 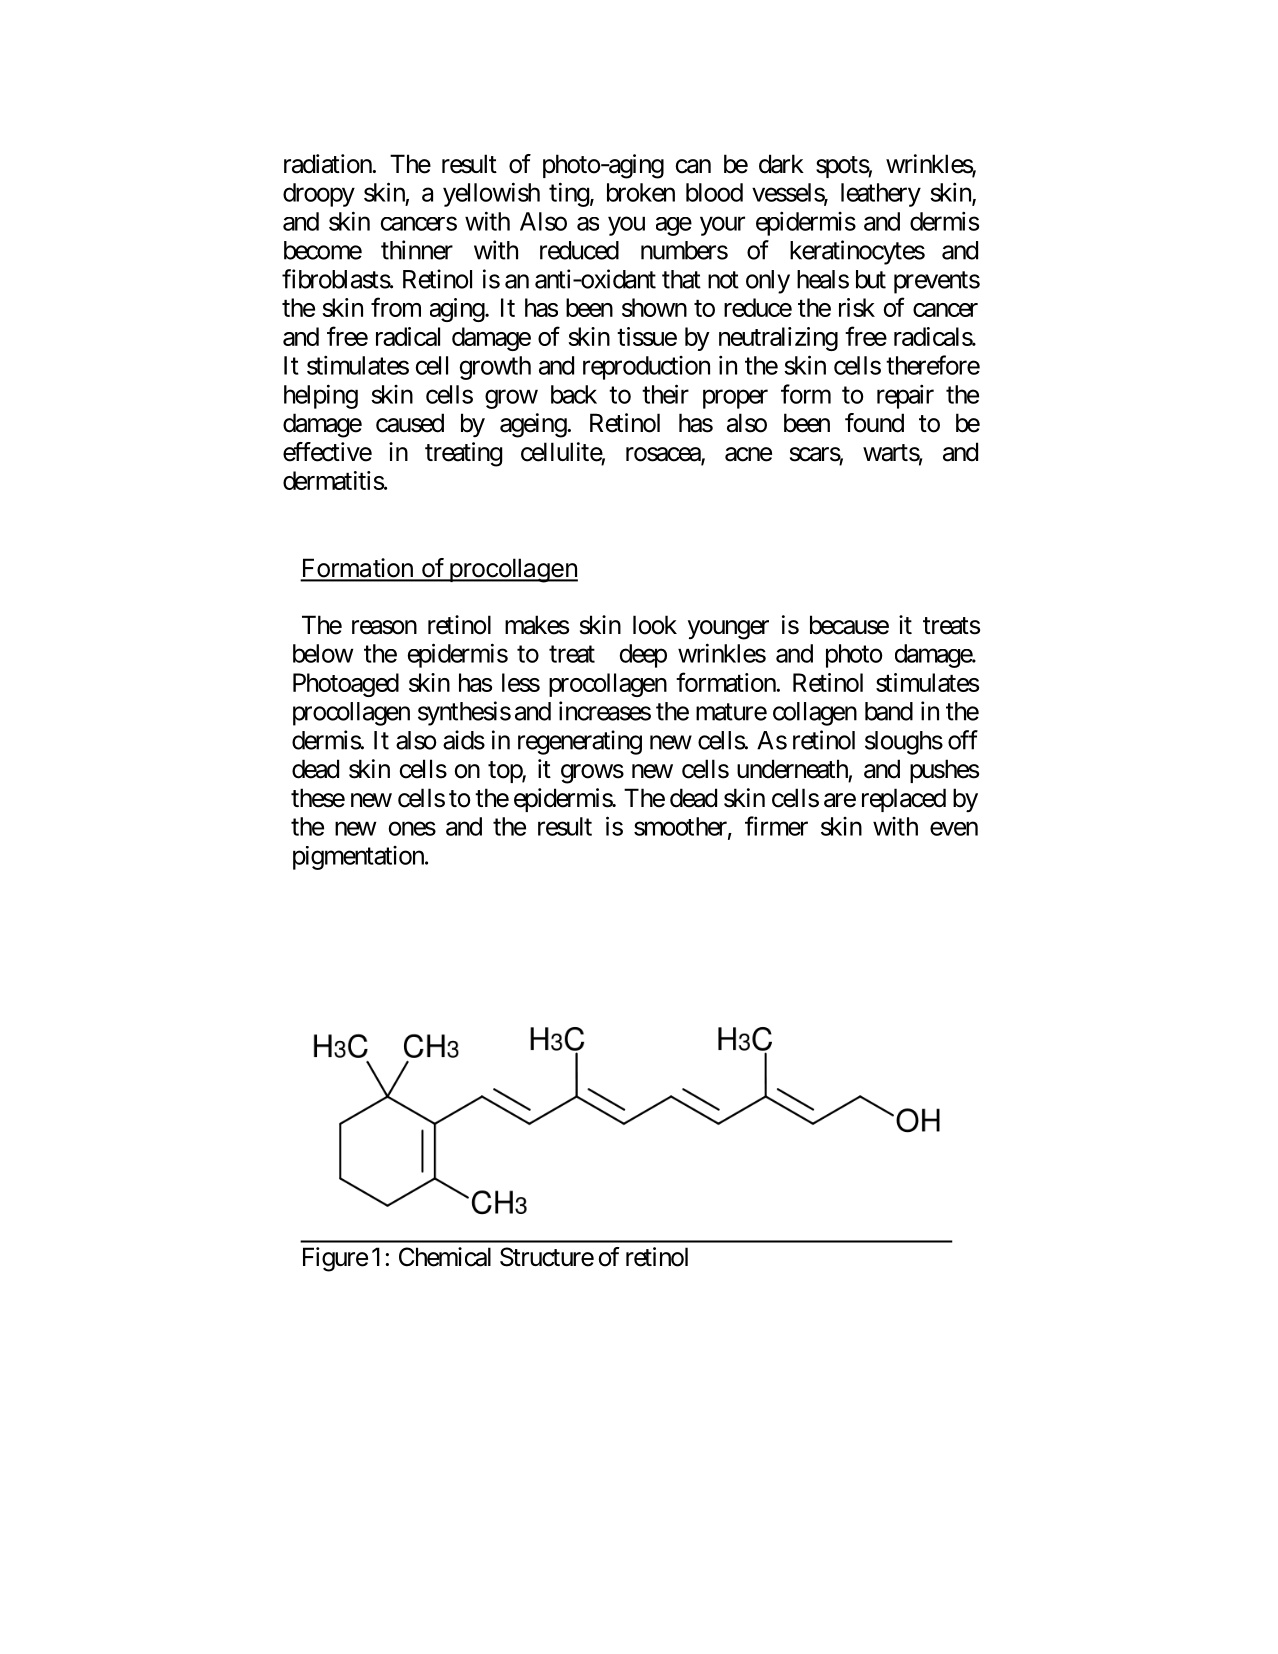 I want to click on thinner, so click(x=417, y=250).
